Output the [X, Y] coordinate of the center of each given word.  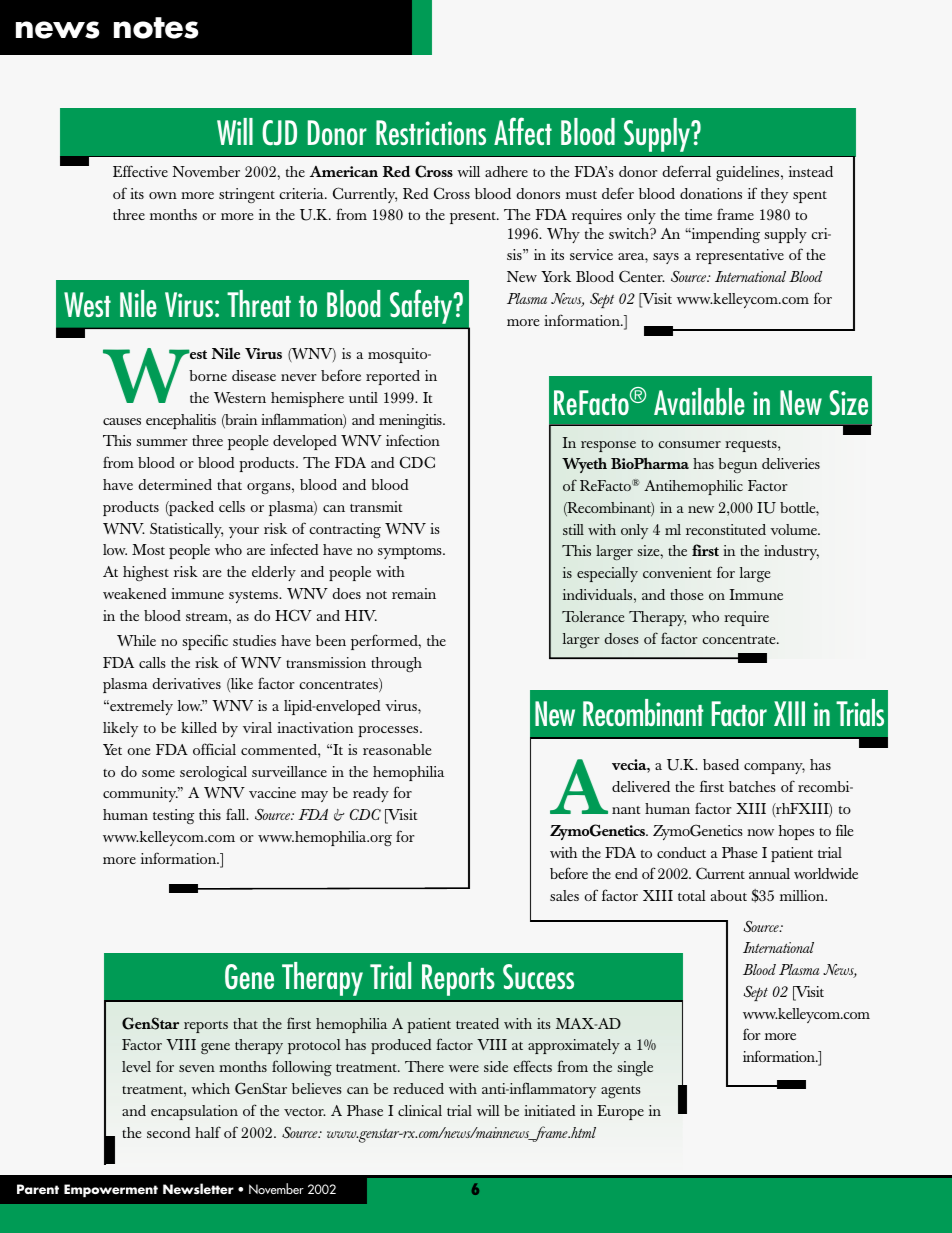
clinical [420, 1110]
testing [173, 816]
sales [564, 895]
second [168, 1132]
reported [393, 377]
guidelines [749, 174]
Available [699, 401]
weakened [135, 593]
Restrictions [431, 132]
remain [414, 593]
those [687, 594]
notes [156, 28]
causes [122, 421]
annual [769, 873]
